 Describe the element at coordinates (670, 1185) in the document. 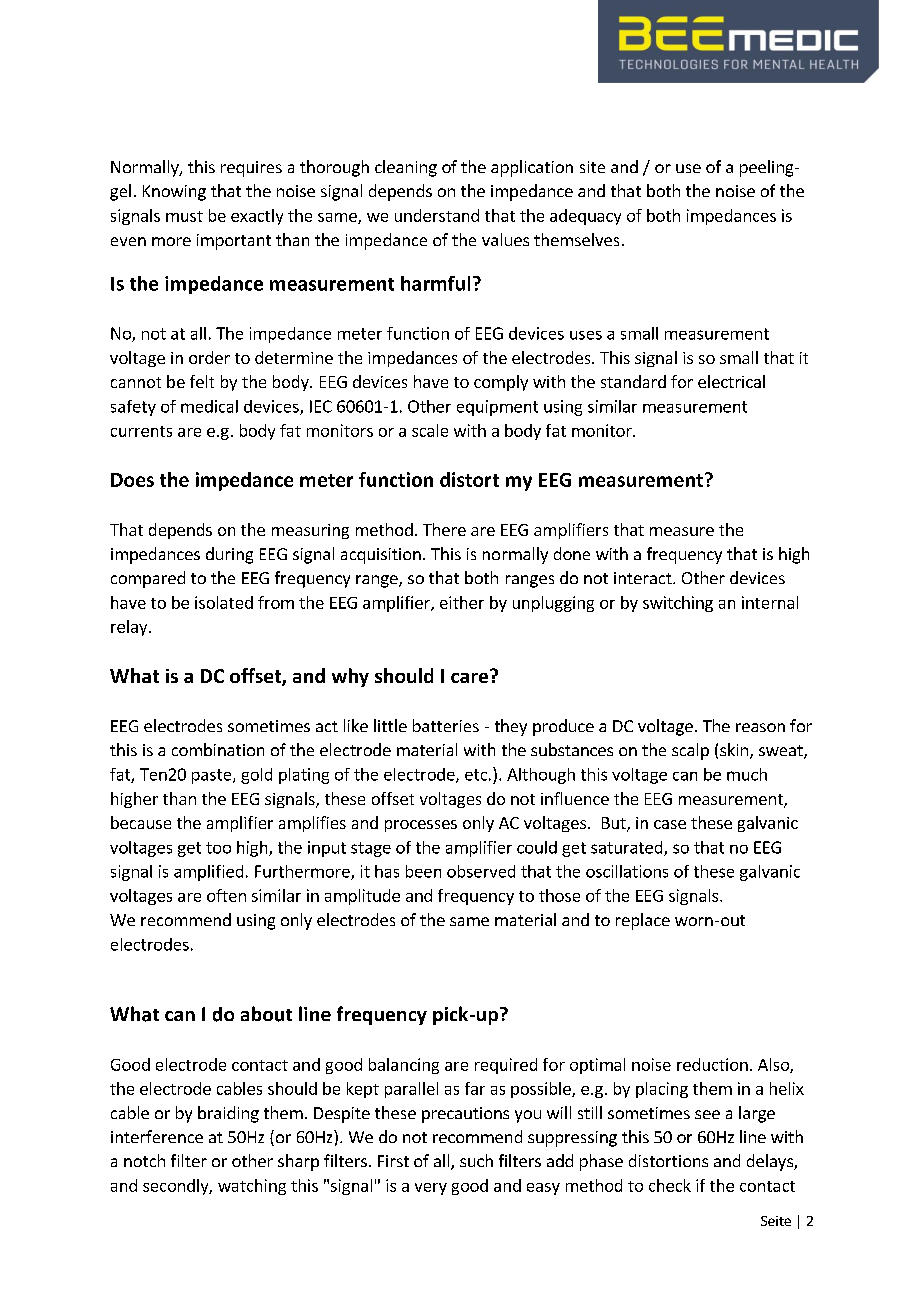

I see `check` at that location.
